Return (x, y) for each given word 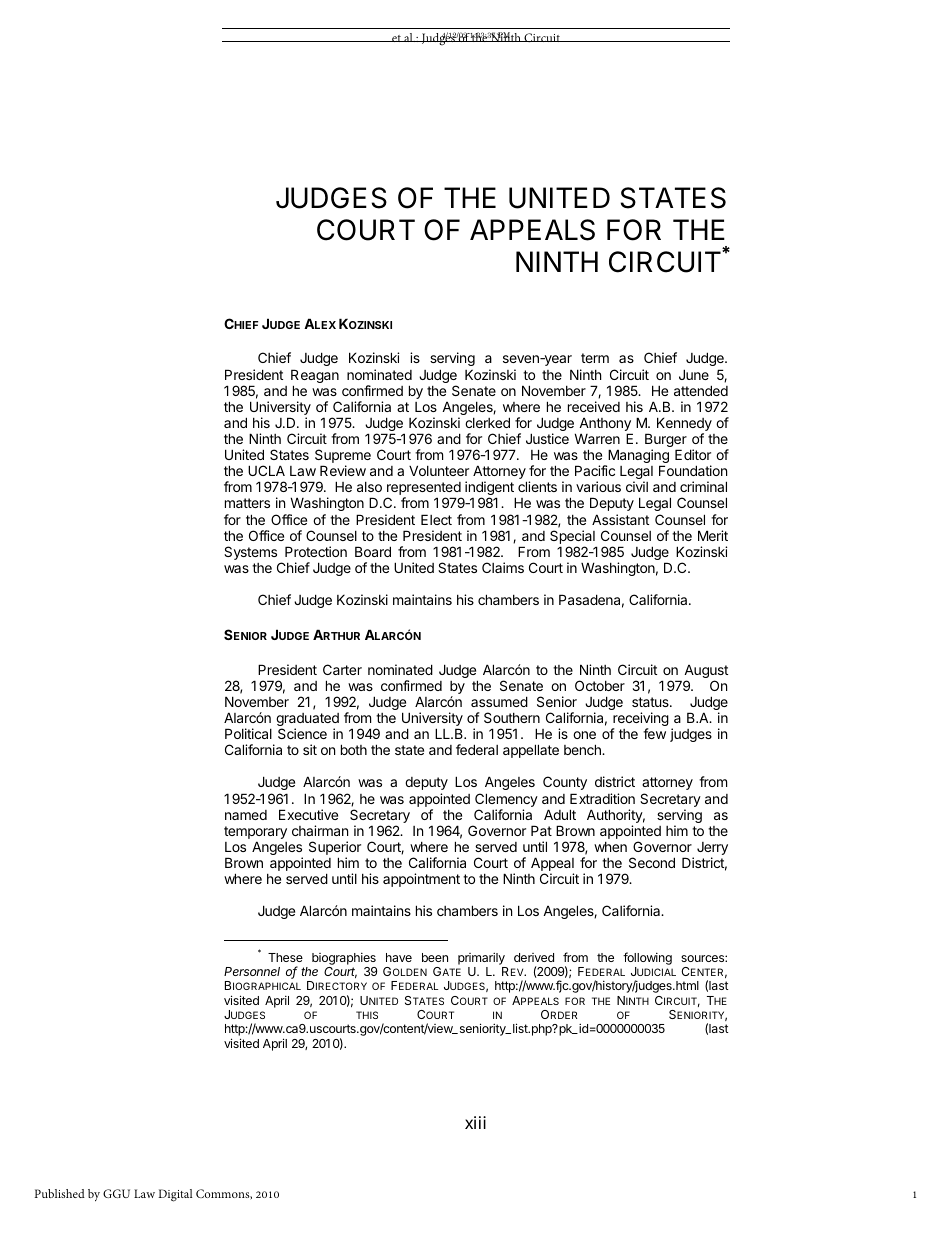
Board (373, 551)
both (354, 749)
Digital (175, 1195)
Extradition (602, 798)
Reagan (315, 377)
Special (573, 538)
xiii (475, 1122)
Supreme (343, 457)
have (399, 957)
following (647, 958)
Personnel (252, 971)
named (246, 815)
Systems (250, 553)
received (594, 406)
